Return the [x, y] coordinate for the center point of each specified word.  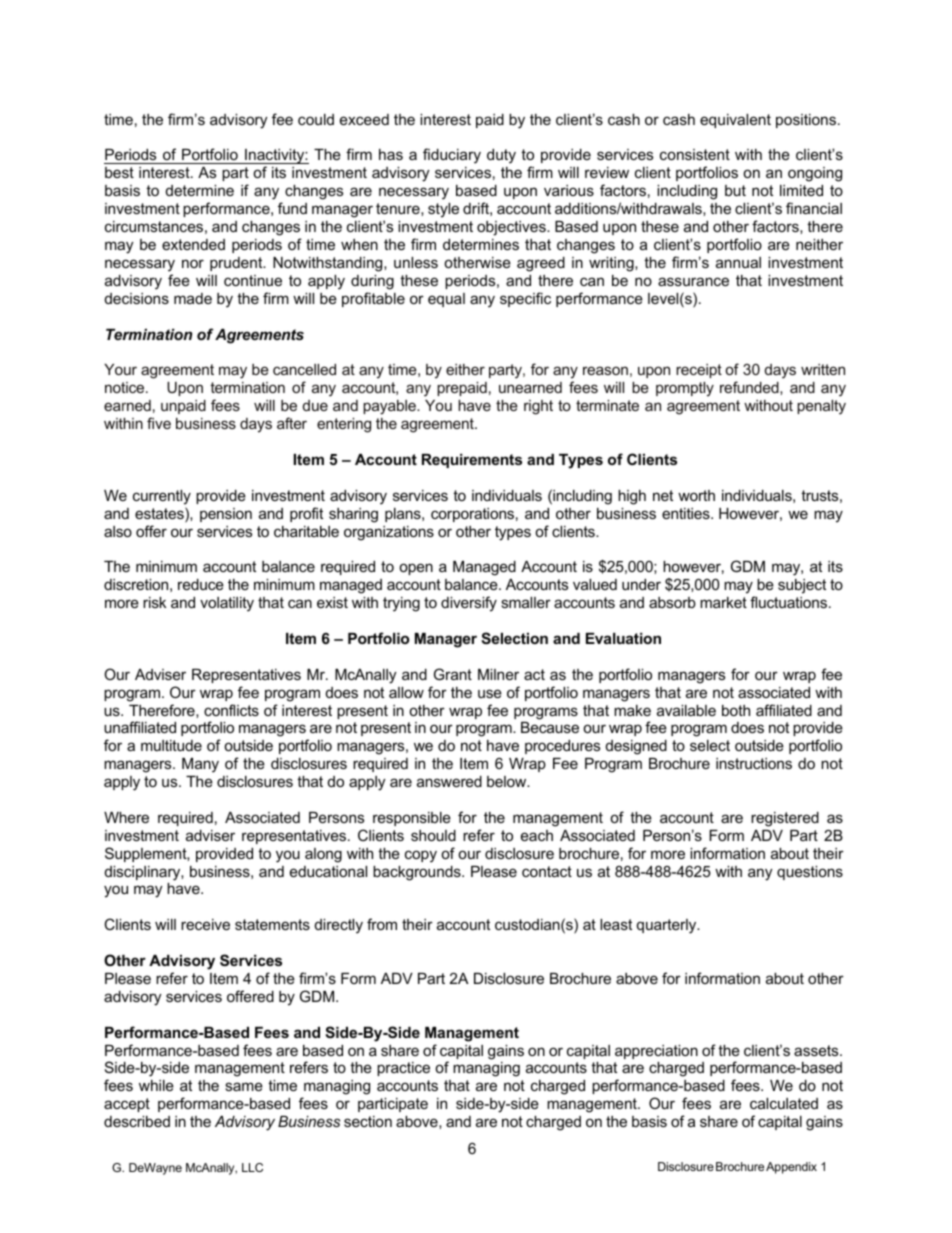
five [159, 423]
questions [810, 873]
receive [205, 924]
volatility [227, 604]
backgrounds [418, 873]
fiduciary [452, 156]
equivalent [735, 121]
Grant [453, 674]
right [538, 407]
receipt [699, 371]
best [119, 172]
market [723, 602]
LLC [252, 1167]
